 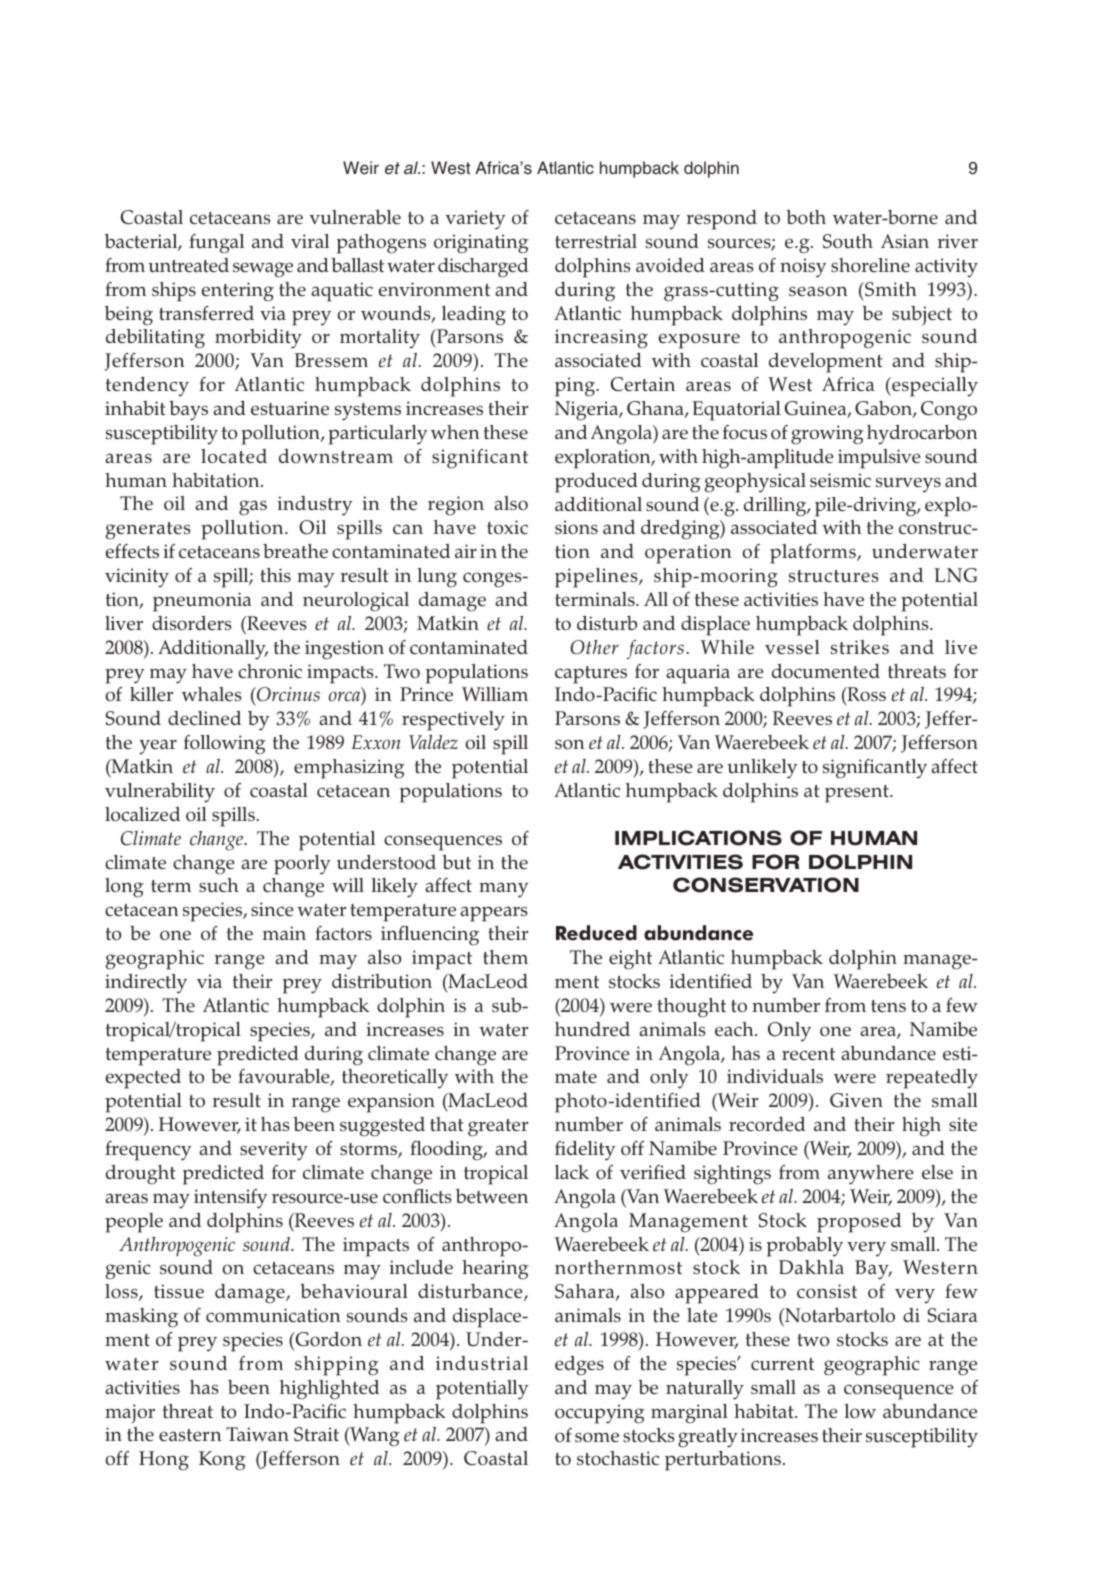 I want to click on some, so click(x=597, y=1437).
